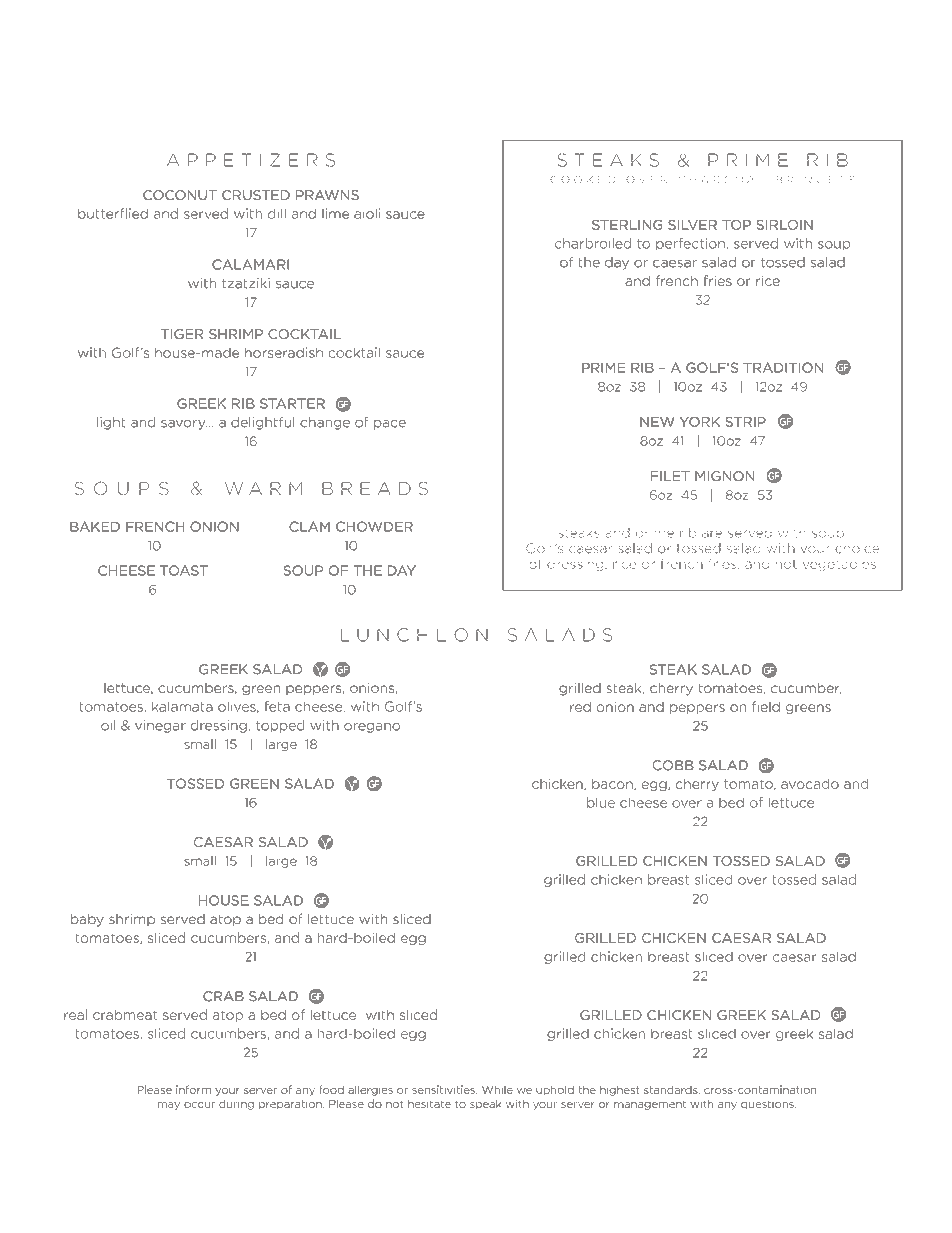  Describe the element at coordinates (721, 180) in the document. I see `CHARCOAL` at that location.
